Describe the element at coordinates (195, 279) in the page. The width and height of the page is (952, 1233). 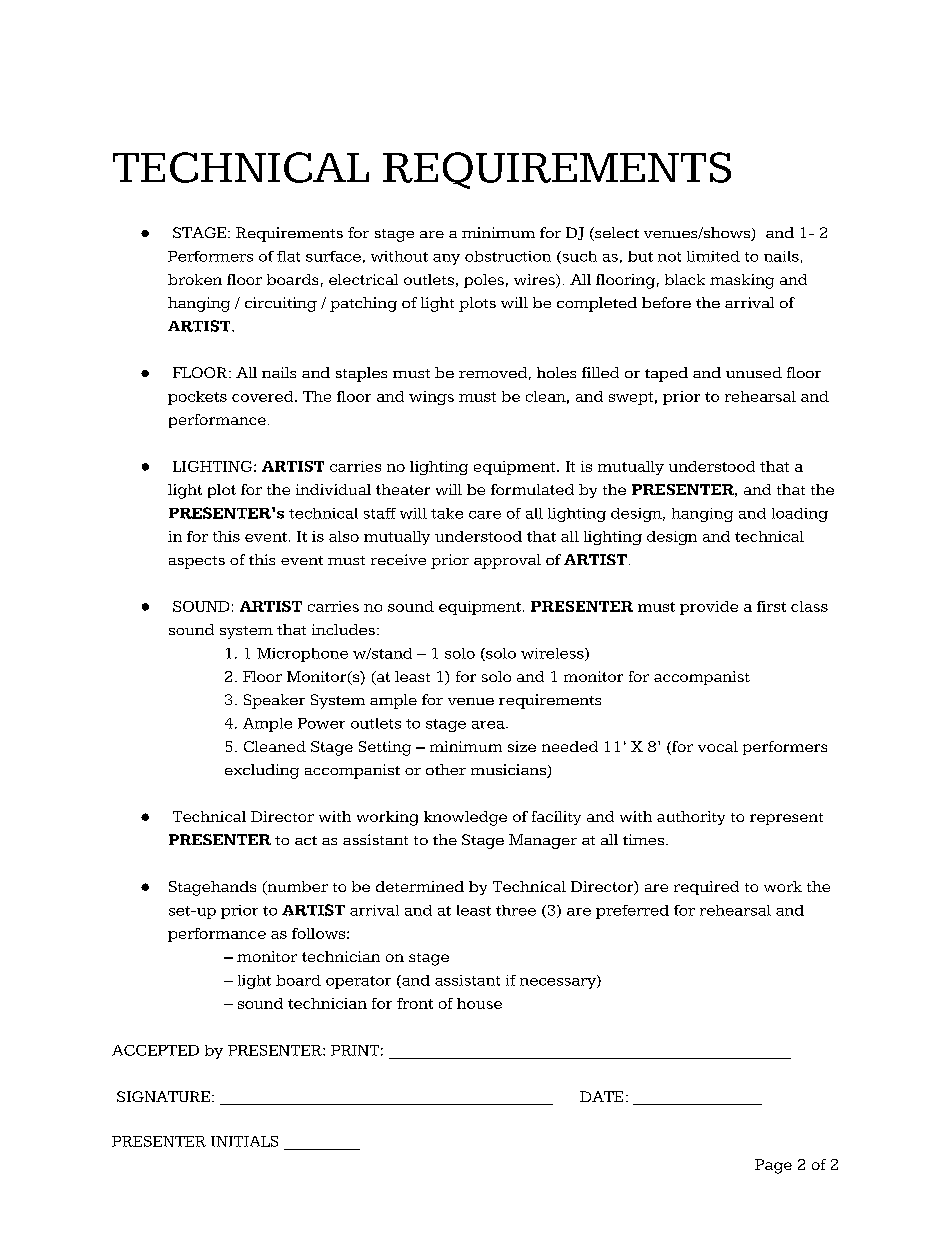
I see `broken` at that location.
